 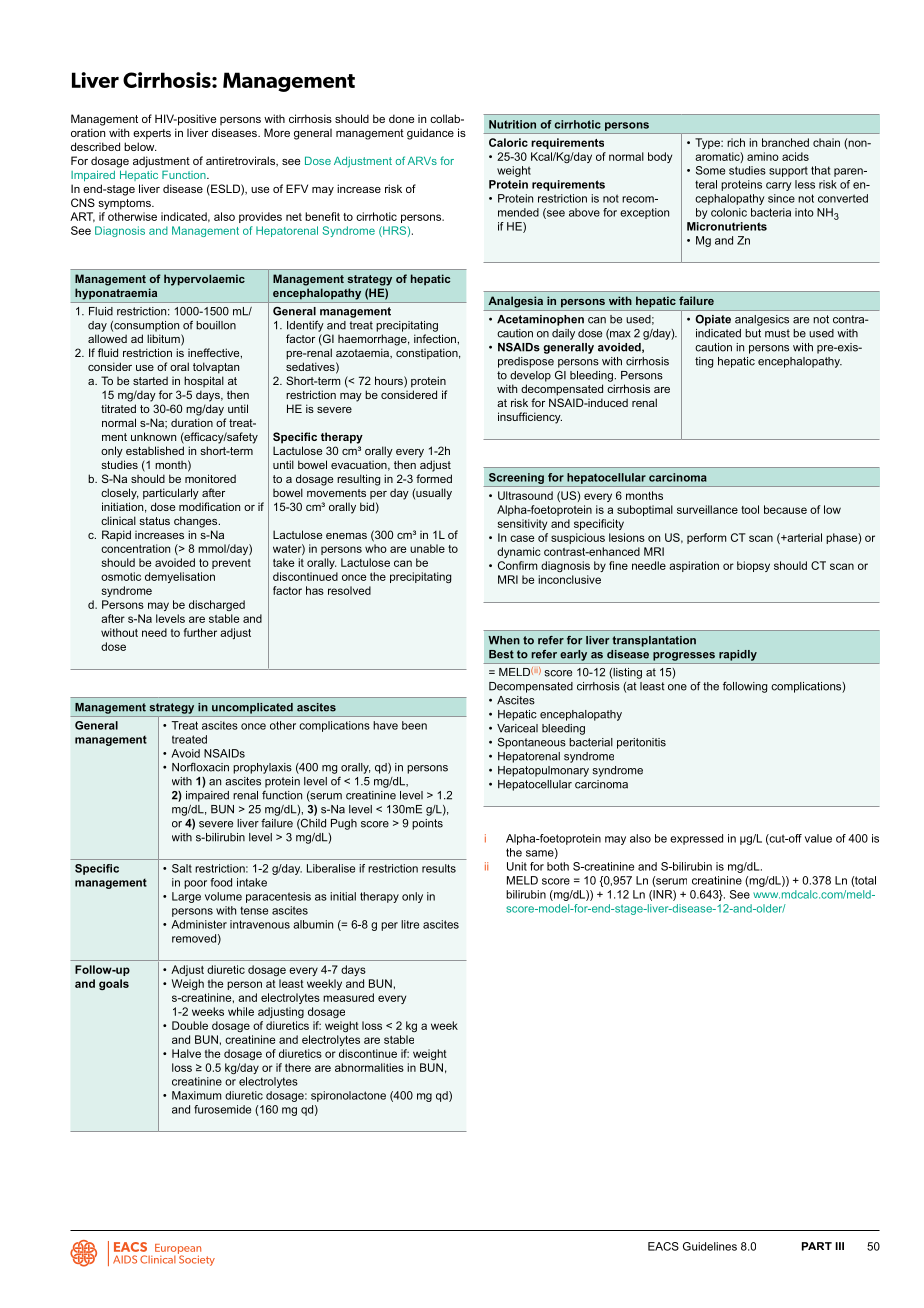 What do you see at coordinates (348, 1096) in the screenshot?
I see `spironolactone` at bounding box center [348, 1096].
